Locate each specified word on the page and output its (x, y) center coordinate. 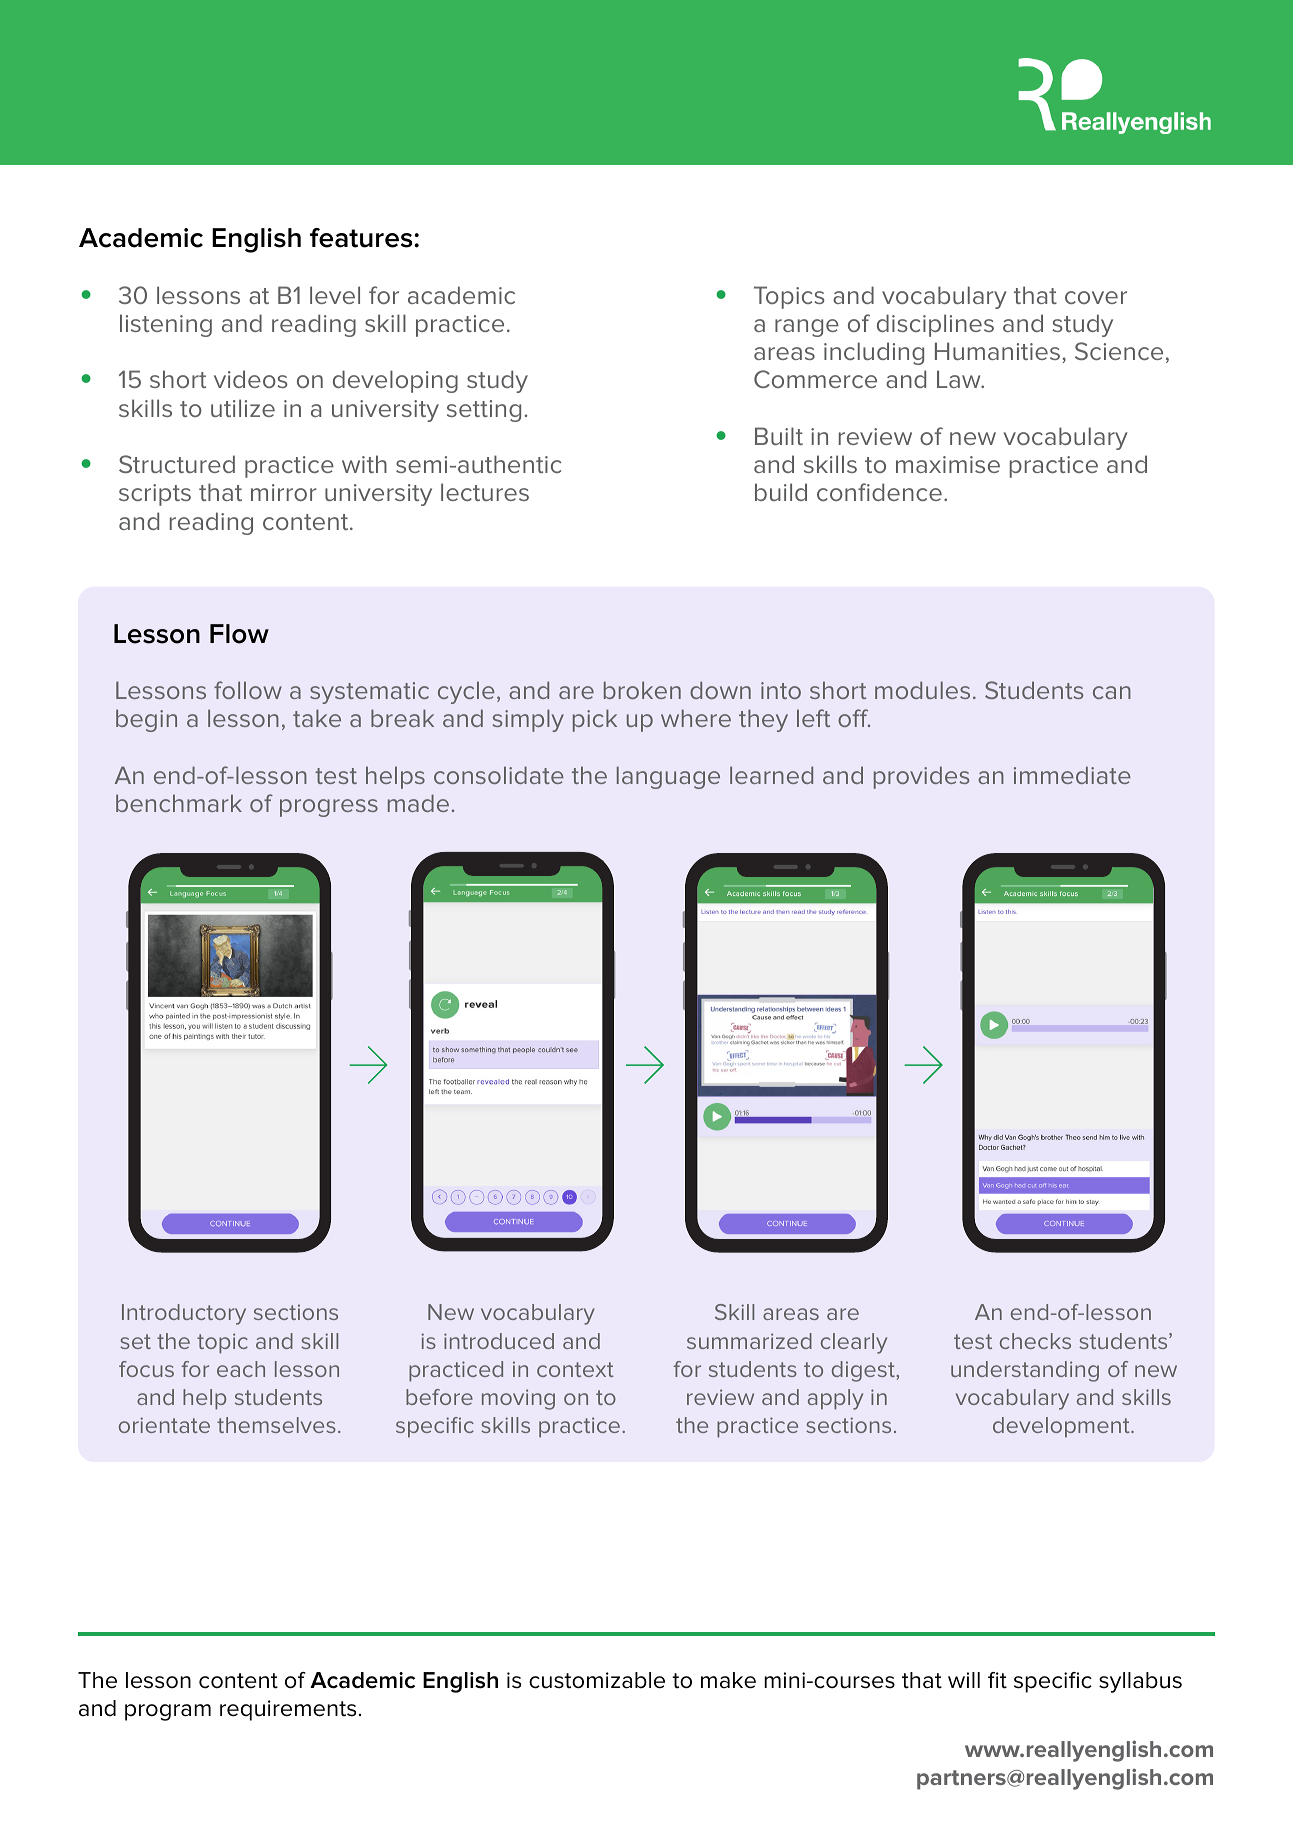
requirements (288, 1710)
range (807, 328)
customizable (597, 1680)
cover (1096, 297)
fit (997, 1680)
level (335, 295)
